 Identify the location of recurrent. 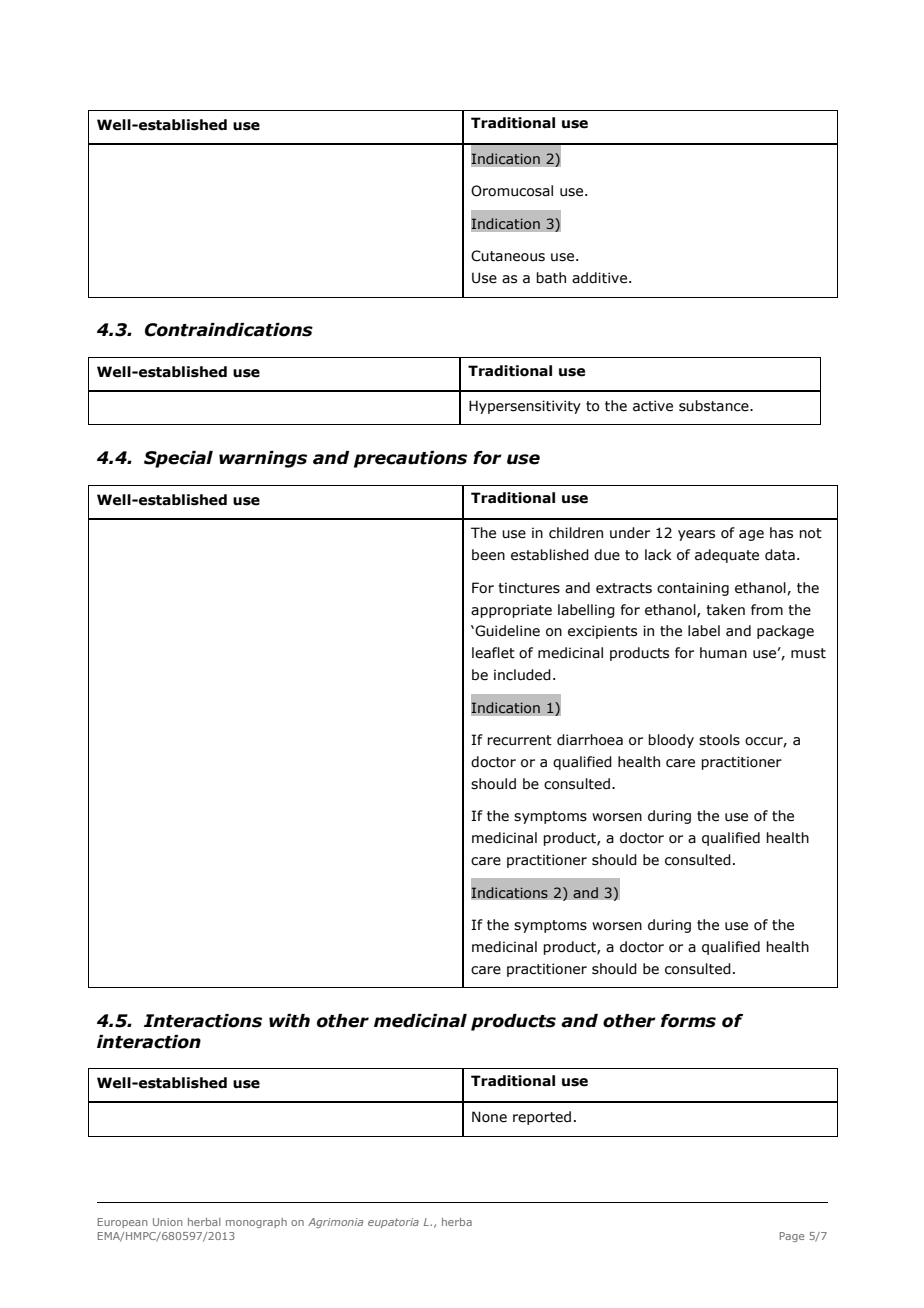
(519, 740).
